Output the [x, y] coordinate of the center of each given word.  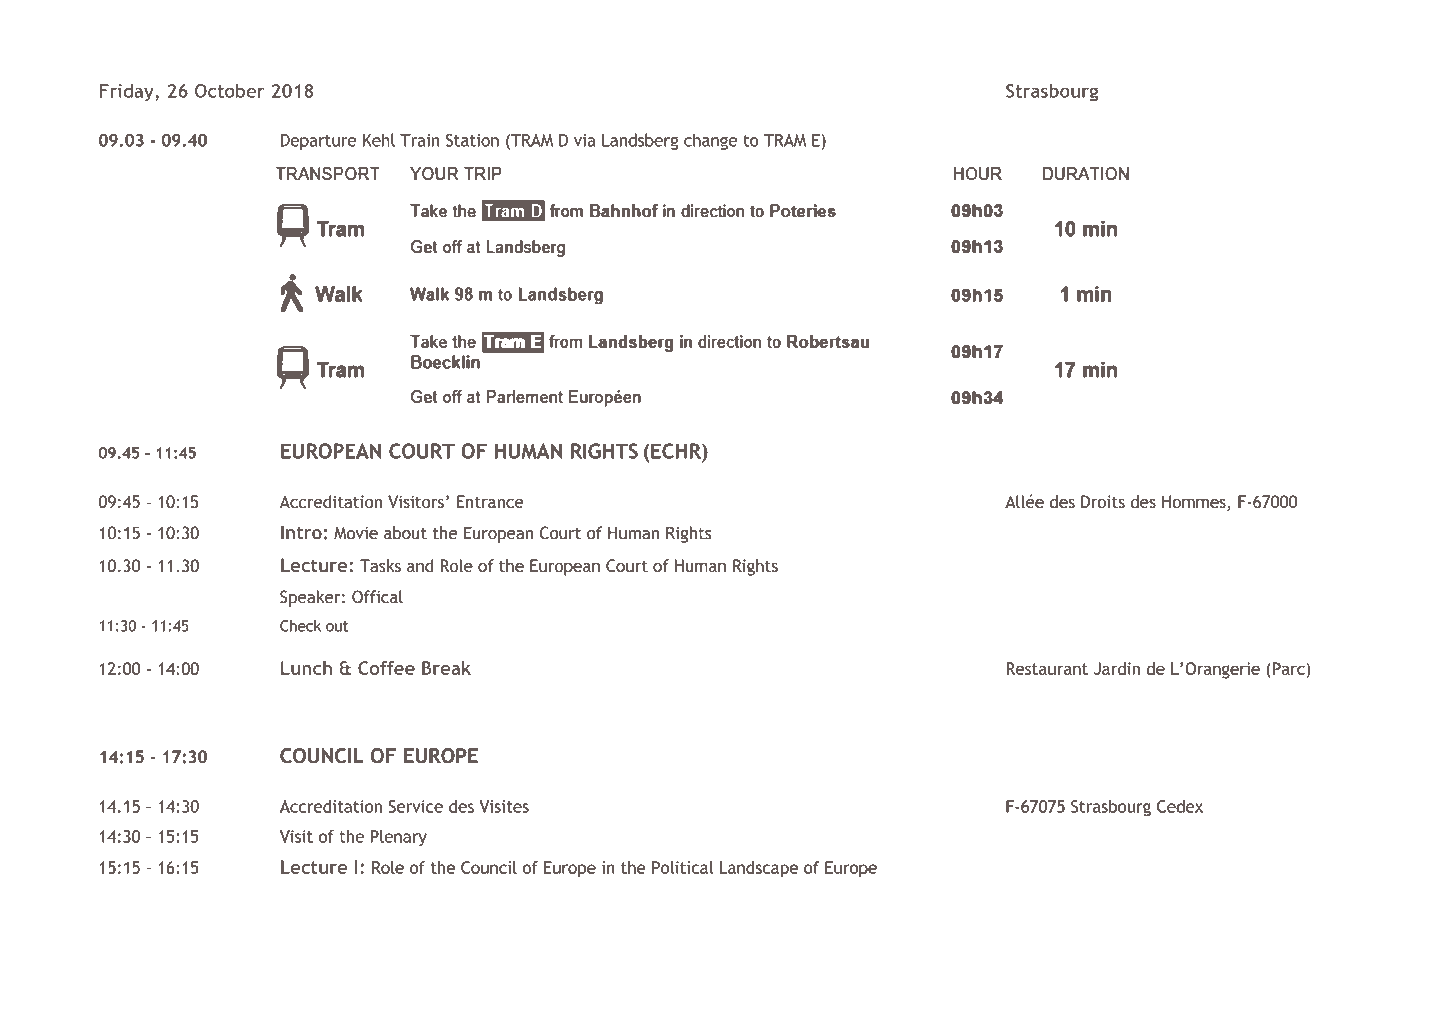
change [710, 141]
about [405, 533]
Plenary [398, 838]
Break [446, 668]
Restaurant [1047, 668]
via [585, 140]
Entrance [490, 501]
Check [300, 626]
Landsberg [640, 141]
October [230, 91]
